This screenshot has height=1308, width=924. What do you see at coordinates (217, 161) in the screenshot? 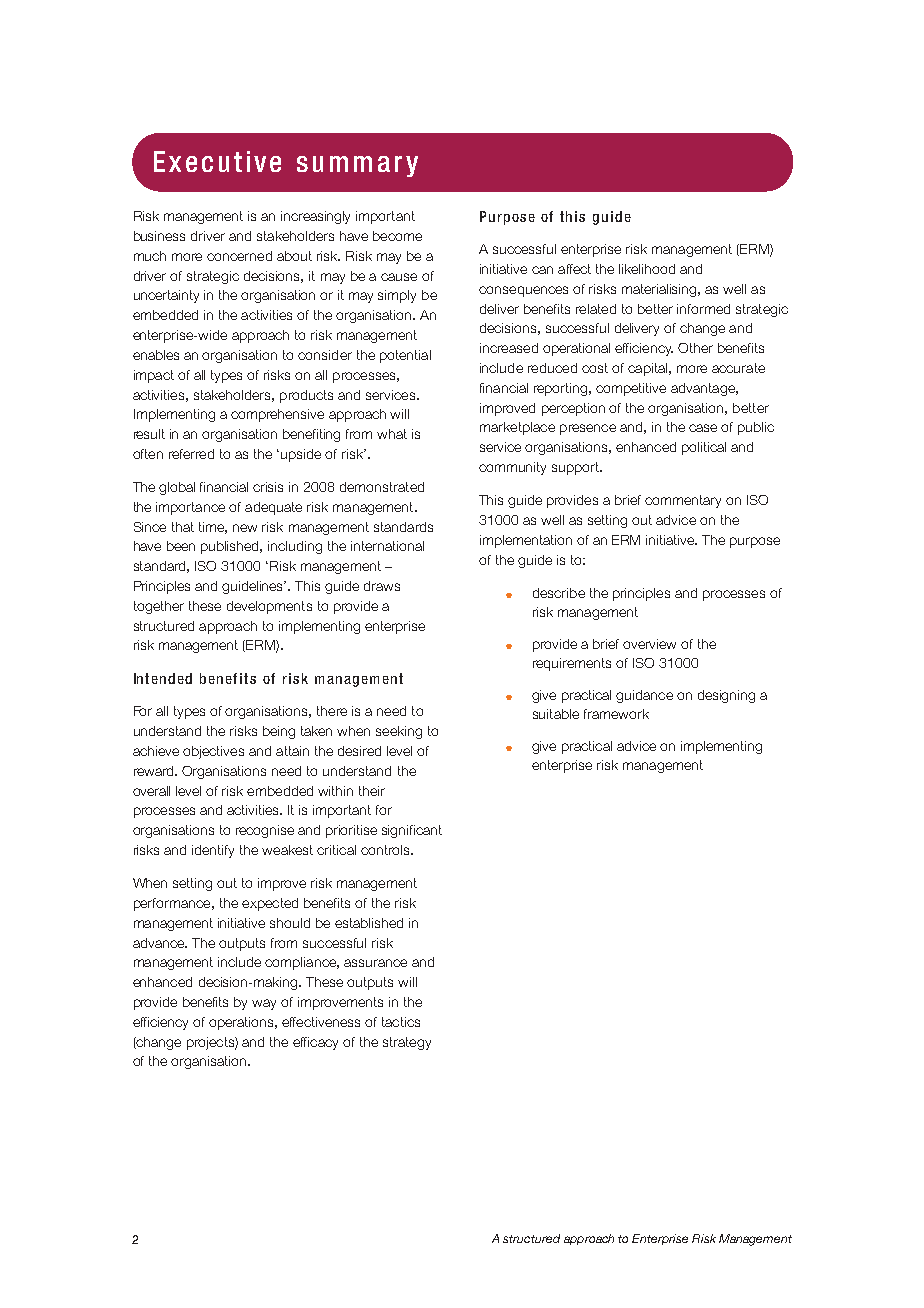
I see `Executive` at bounding box center [217, 161].
